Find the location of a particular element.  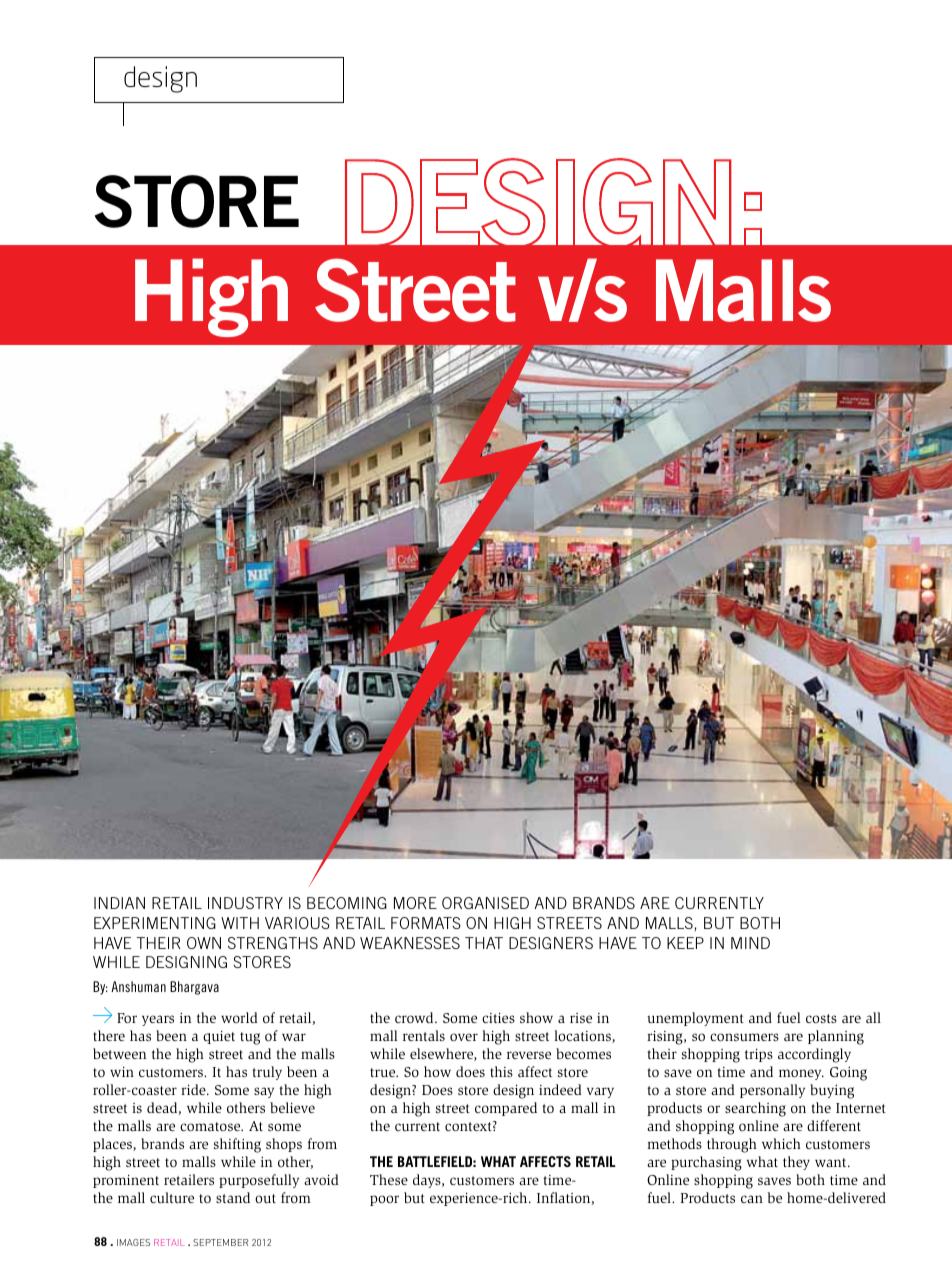

truly is located at coordinates (267, 1073).
